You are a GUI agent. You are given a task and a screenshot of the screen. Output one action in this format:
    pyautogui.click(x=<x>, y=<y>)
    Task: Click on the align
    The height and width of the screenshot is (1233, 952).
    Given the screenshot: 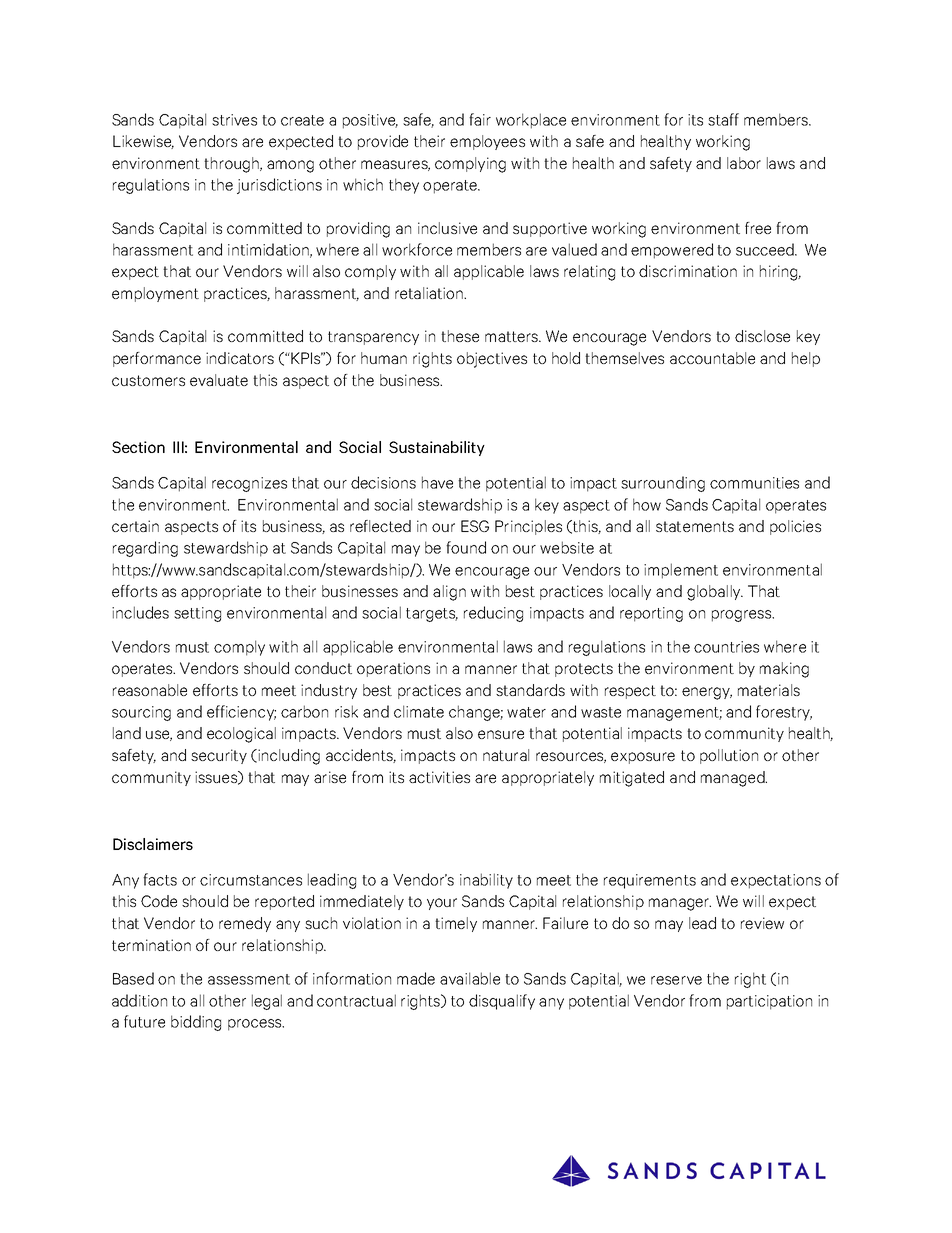 What is the action you would take?
    pyautogui.click(x=449, y=593)
